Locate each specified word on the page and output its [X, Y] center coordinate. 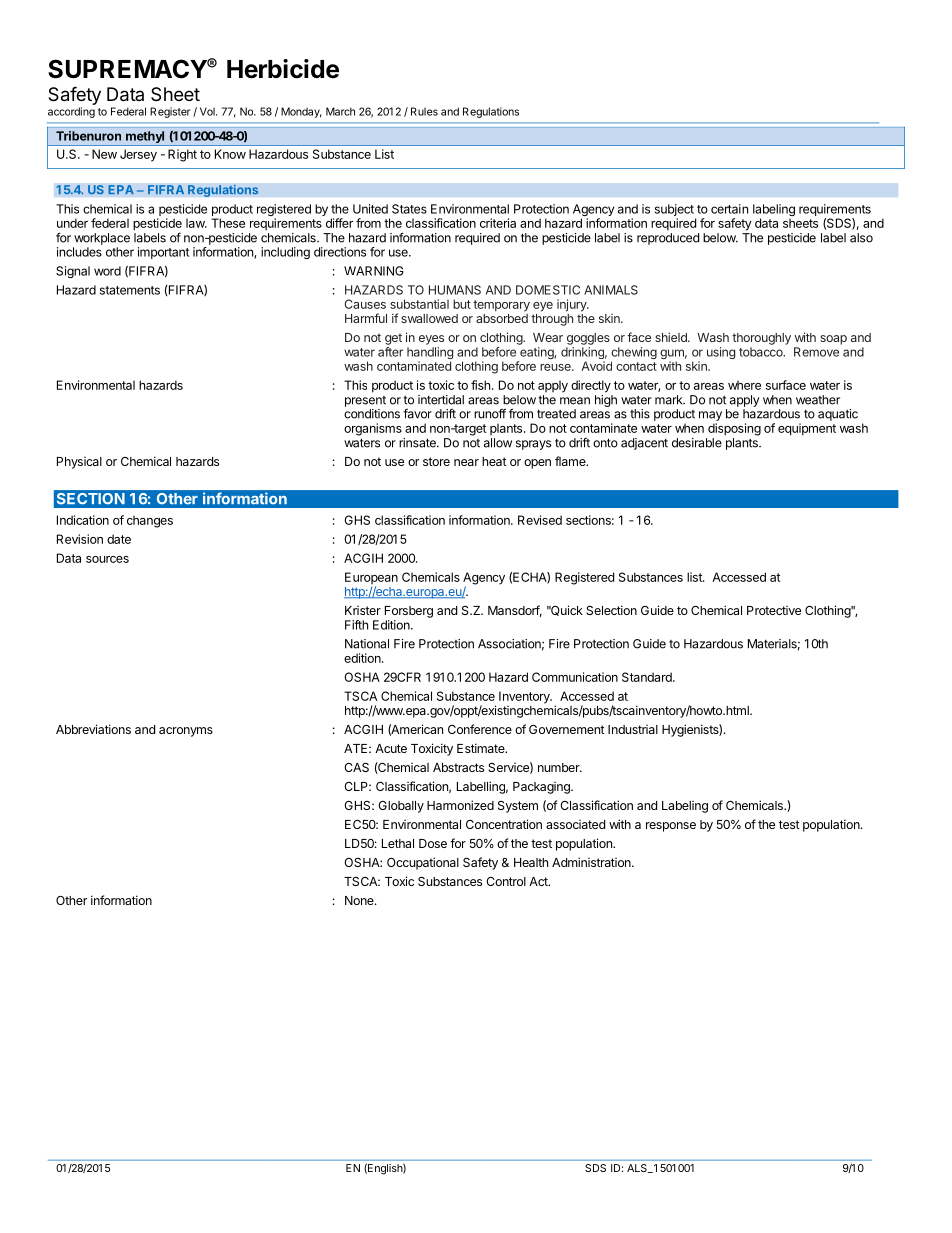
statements [130, 290]
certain [729, 209]
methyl [145, 138]
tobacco [762, 352]
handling [430, 354]
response [671, 827]
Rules [424, 111]
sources [107, 559]
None [360, 900]
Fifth [356, 625]
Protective [774, 610]
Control [506, 881]
